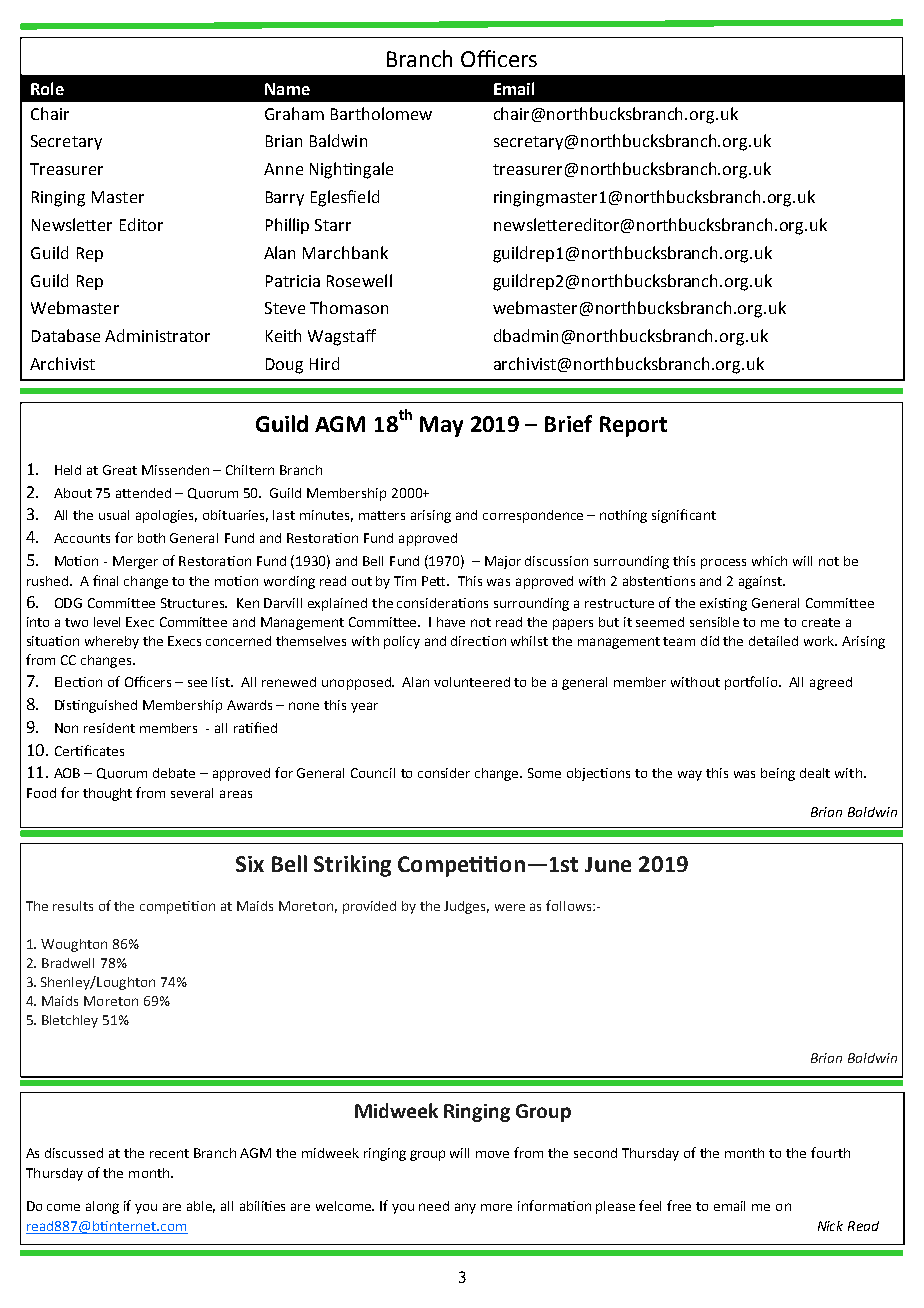 The height and width of the document is (1308, 924). Describe the element at coordinates (441, 426) in the document. I see `May` at that location.
